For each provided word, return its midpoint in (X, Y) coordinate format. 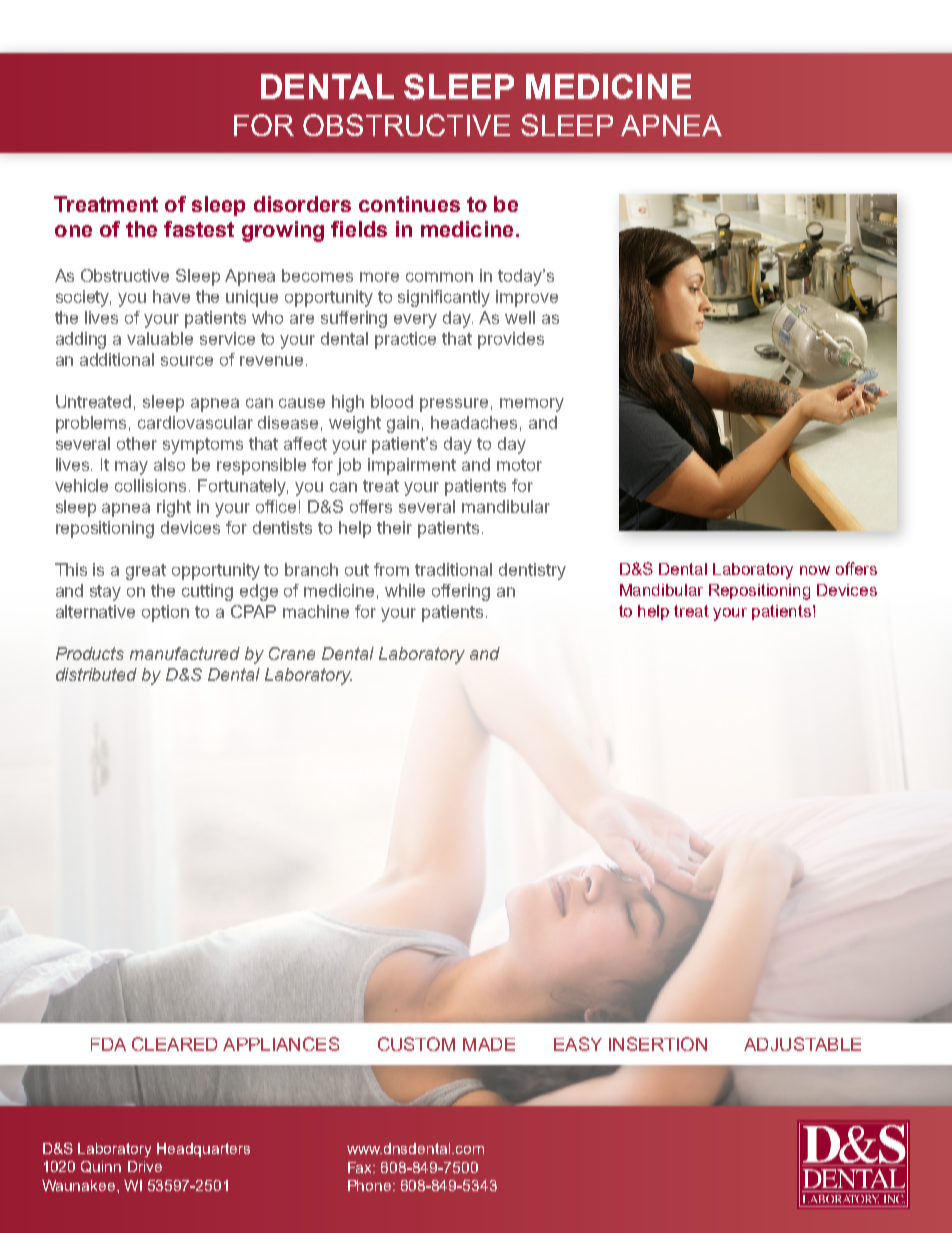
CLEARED (174, 1044)
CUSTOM (416, 1044)
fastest (199, 229)
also (169, 464)
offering (461, 592)
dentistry (532, 571)
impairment (412, 466)
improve (527, 298)
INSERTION (658, 1044)
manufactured (185, 653)
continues (409, 204)
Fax (361, 1167)
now (815, 570)
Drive (145, 1166)
